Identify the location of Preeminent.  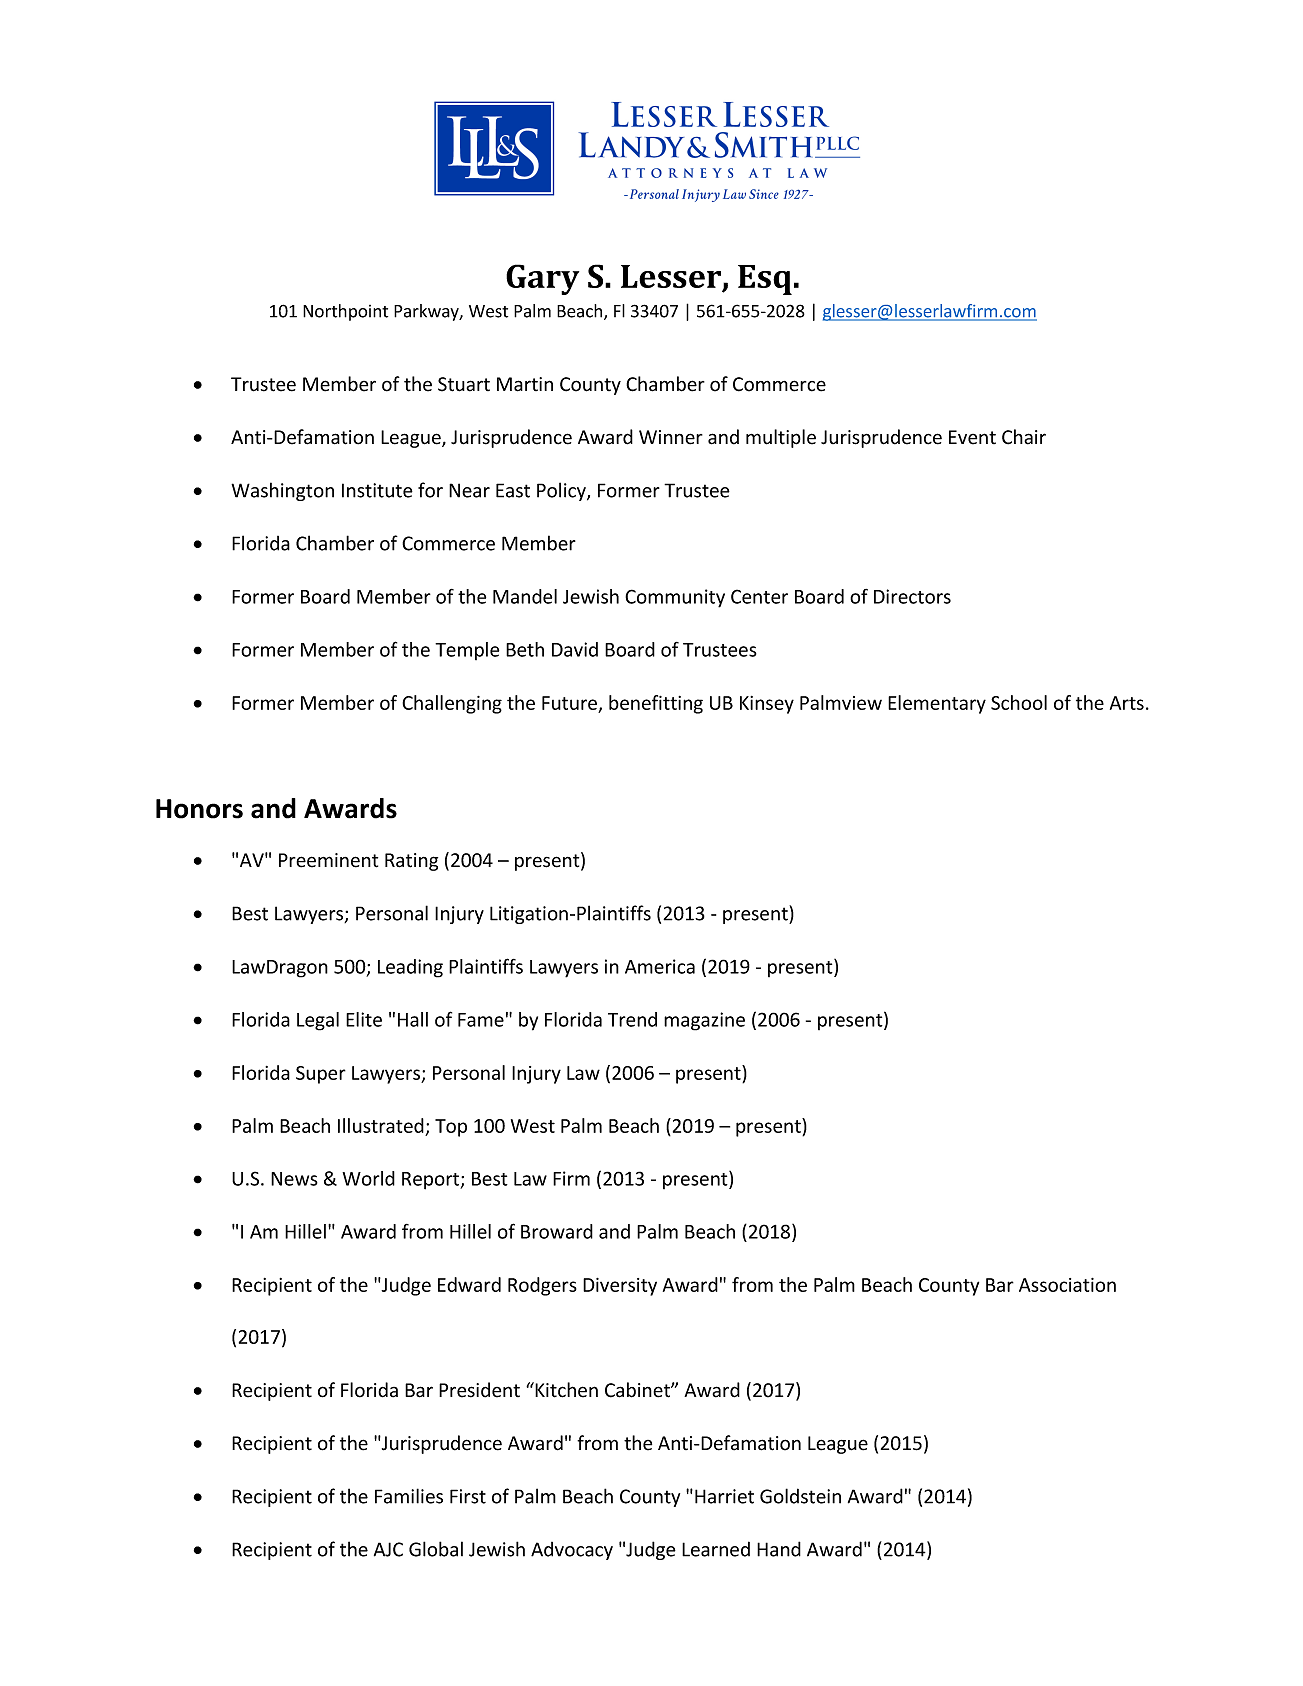
(328, 860).
